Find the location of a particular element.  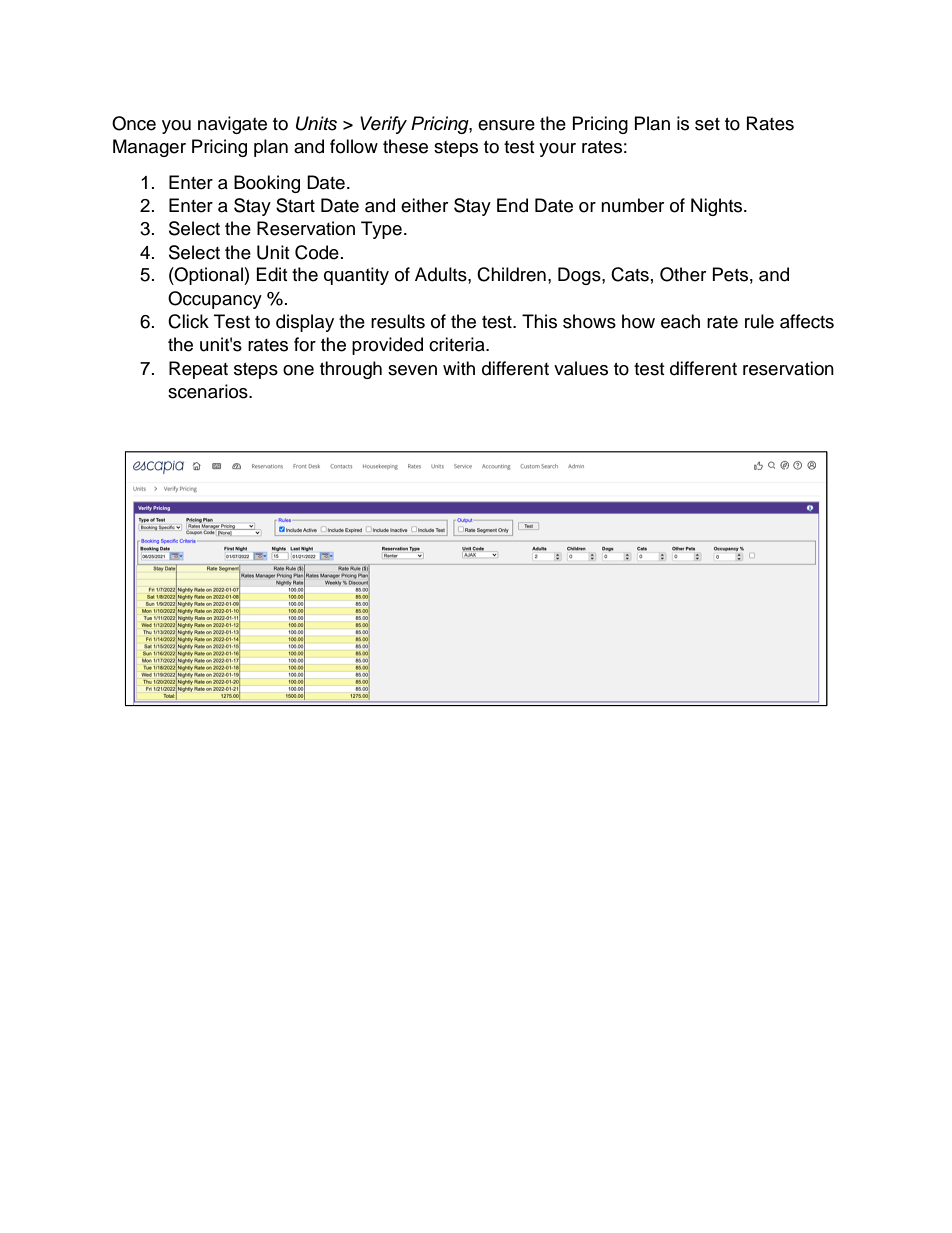

Children is located at coordinates (511, 274).
